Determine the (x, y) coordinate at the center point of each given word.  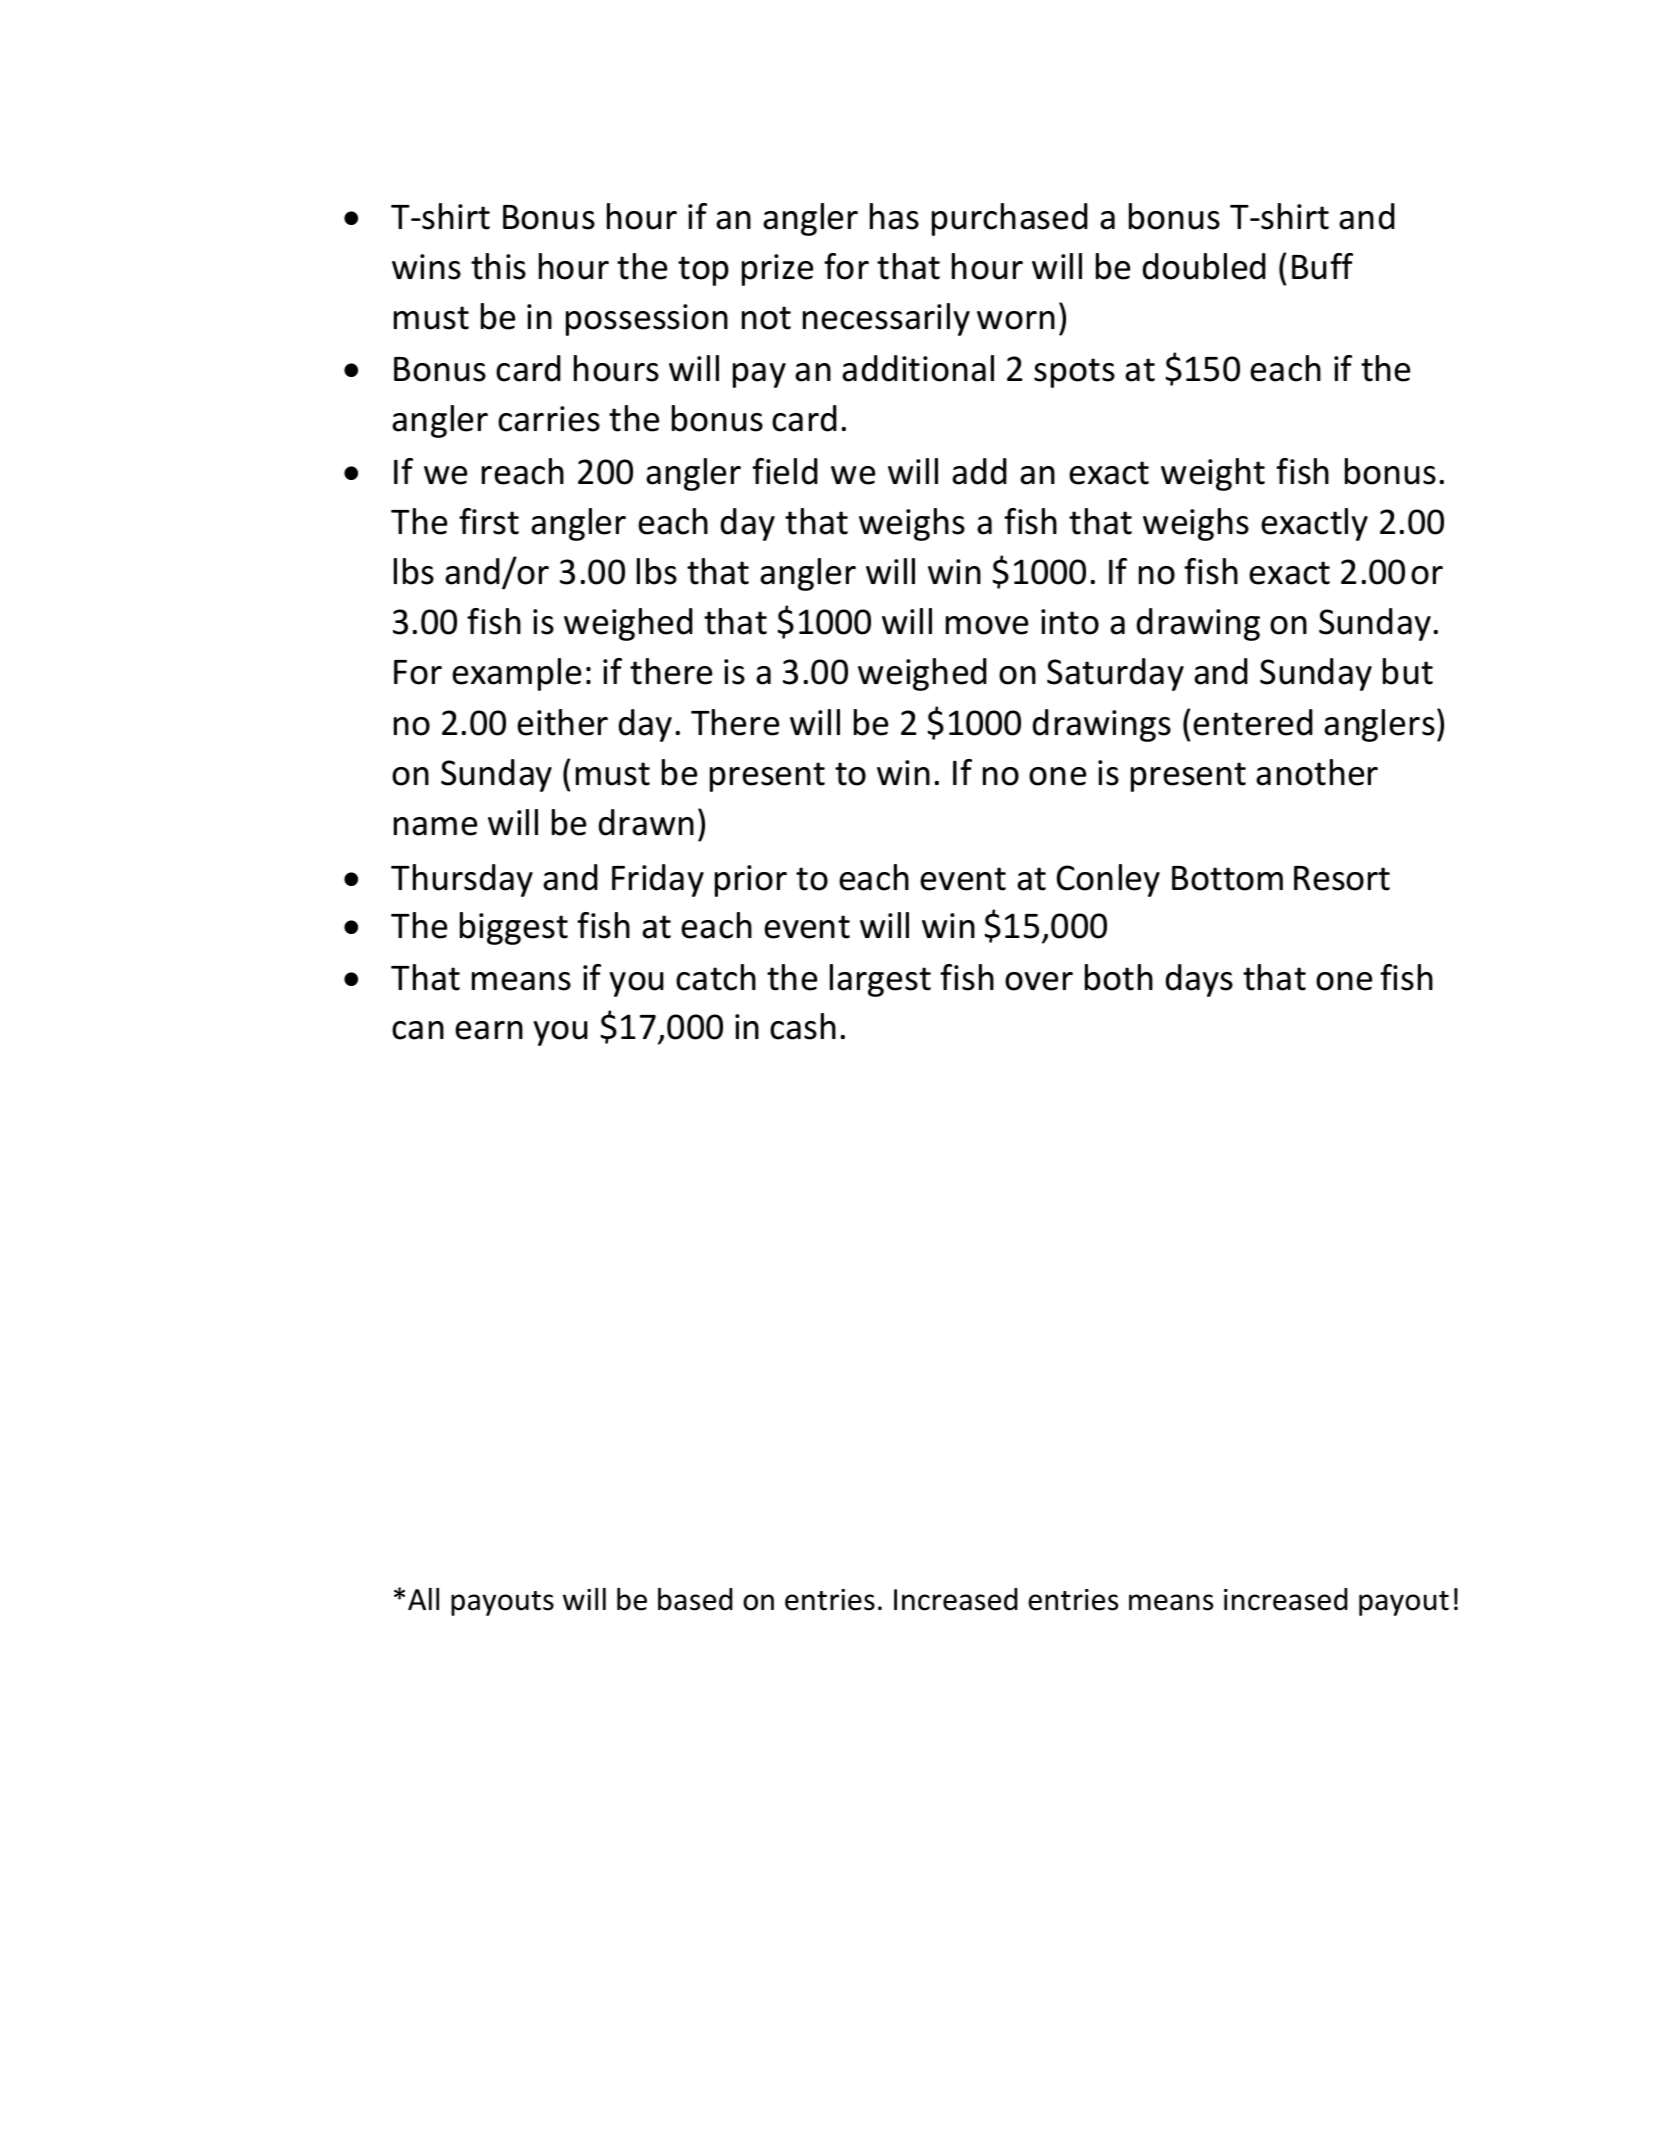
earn (489, 1030)
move (987, 625)
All (423, 1599)
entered (1253, 722)
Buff (1322, 266)
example (516, 674)
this (498, 266)
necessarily (886, 319)
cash (803, 1026)
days (1199, 980)
